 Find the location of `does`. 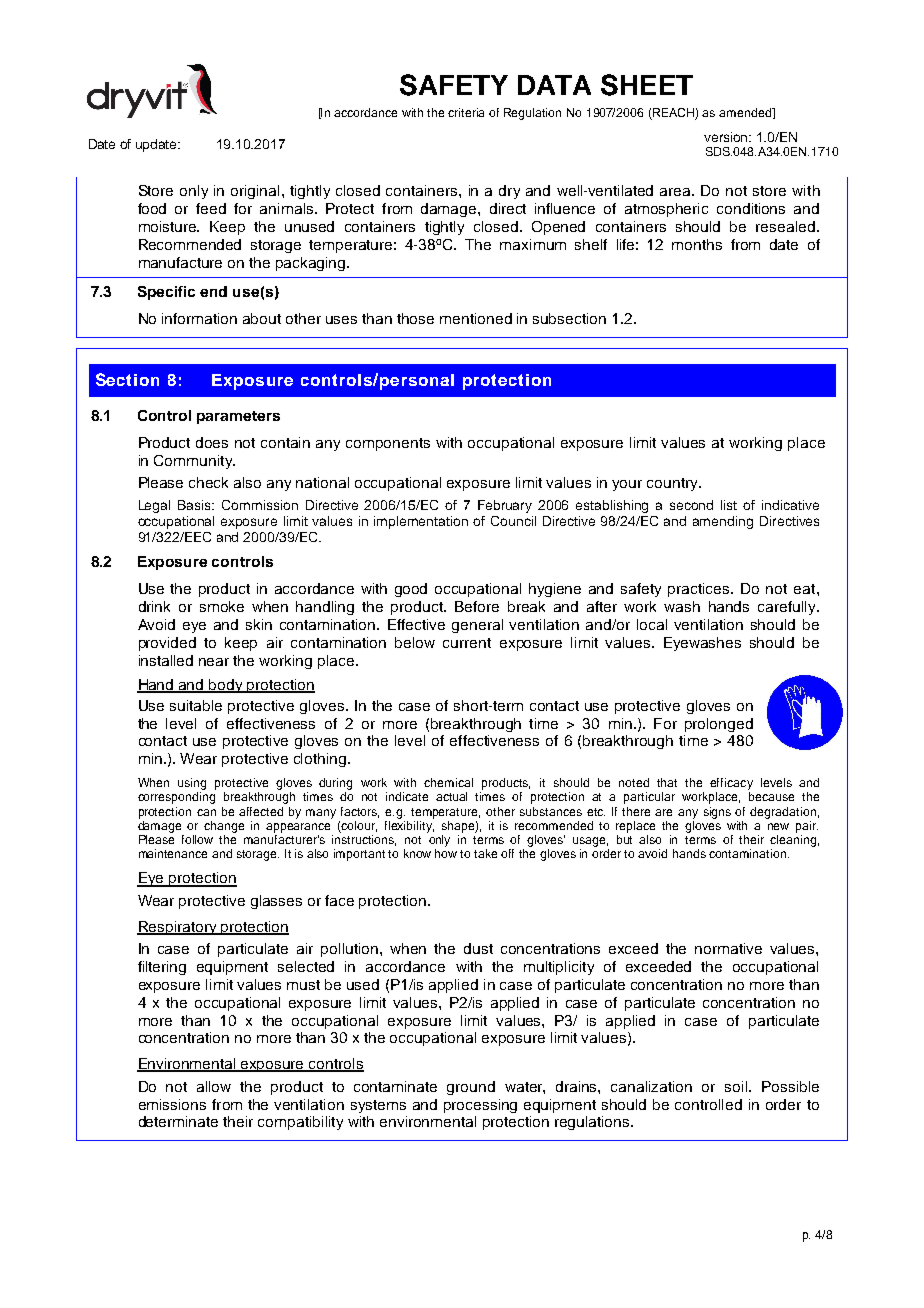

does is located at coordinates (212, 442).
